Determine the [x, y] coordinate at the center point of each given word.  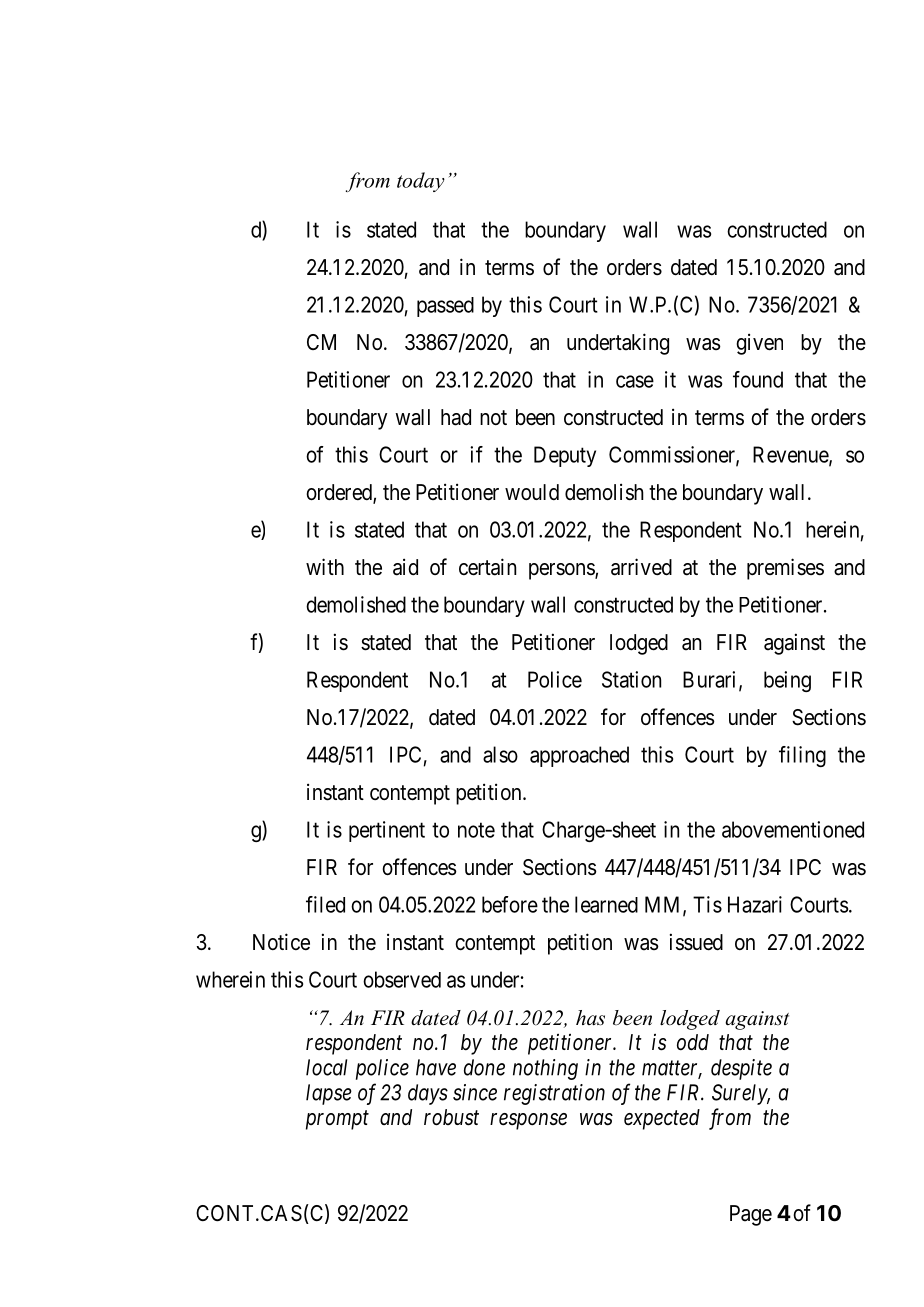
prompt [337, 1120]
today [421, 182]
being [787, 681]
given [759, 344]
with [325, 566]
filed [325, 904]
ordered [340, 493]
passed [445, 307]
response [528, 1121]
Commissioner [673, 455]
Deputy [565, 456]
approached [579, 756]
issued [696, 942]
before [510, 904]
